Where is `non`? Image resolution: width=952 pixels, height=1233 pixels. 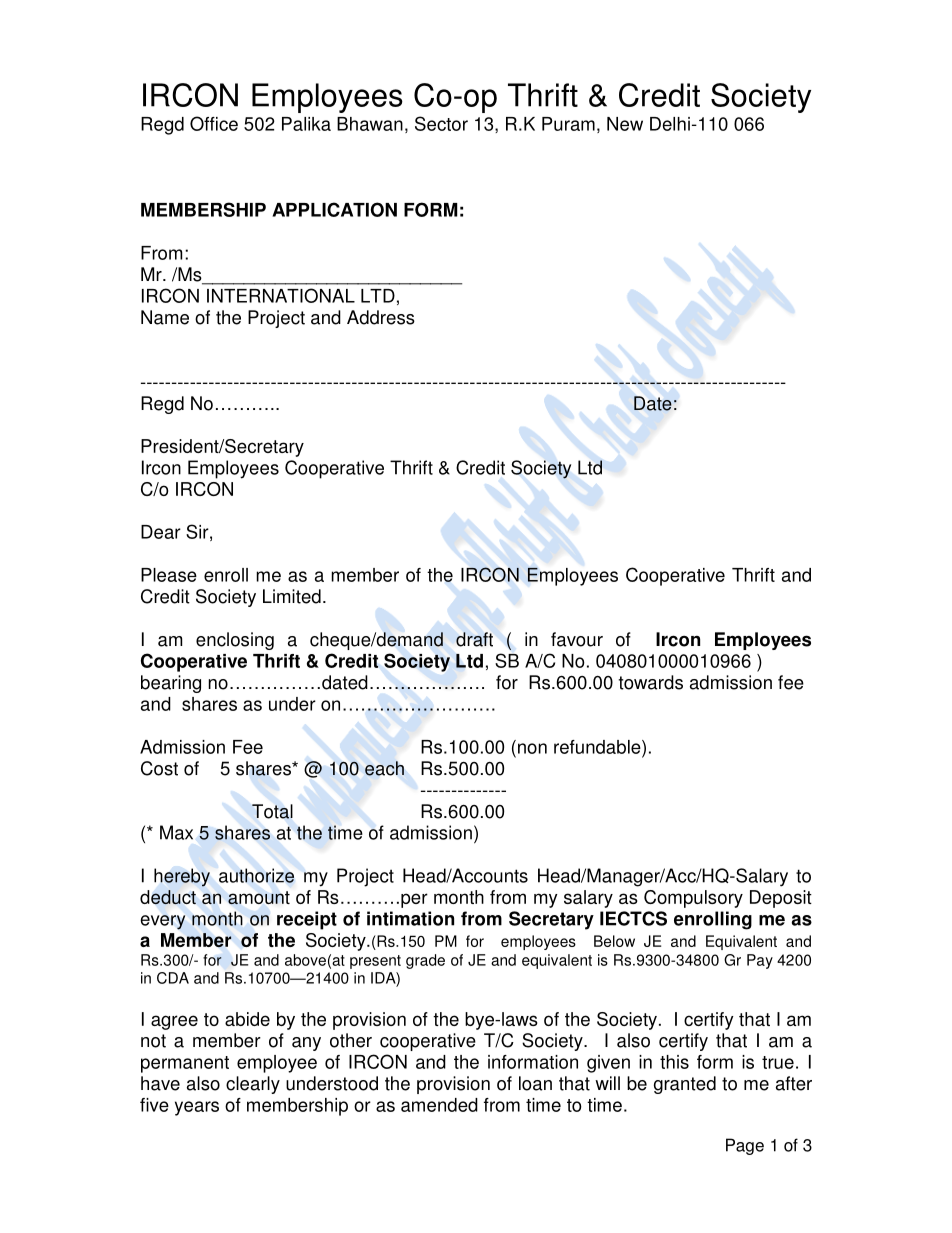
non is located at coordinates (532, 748).
